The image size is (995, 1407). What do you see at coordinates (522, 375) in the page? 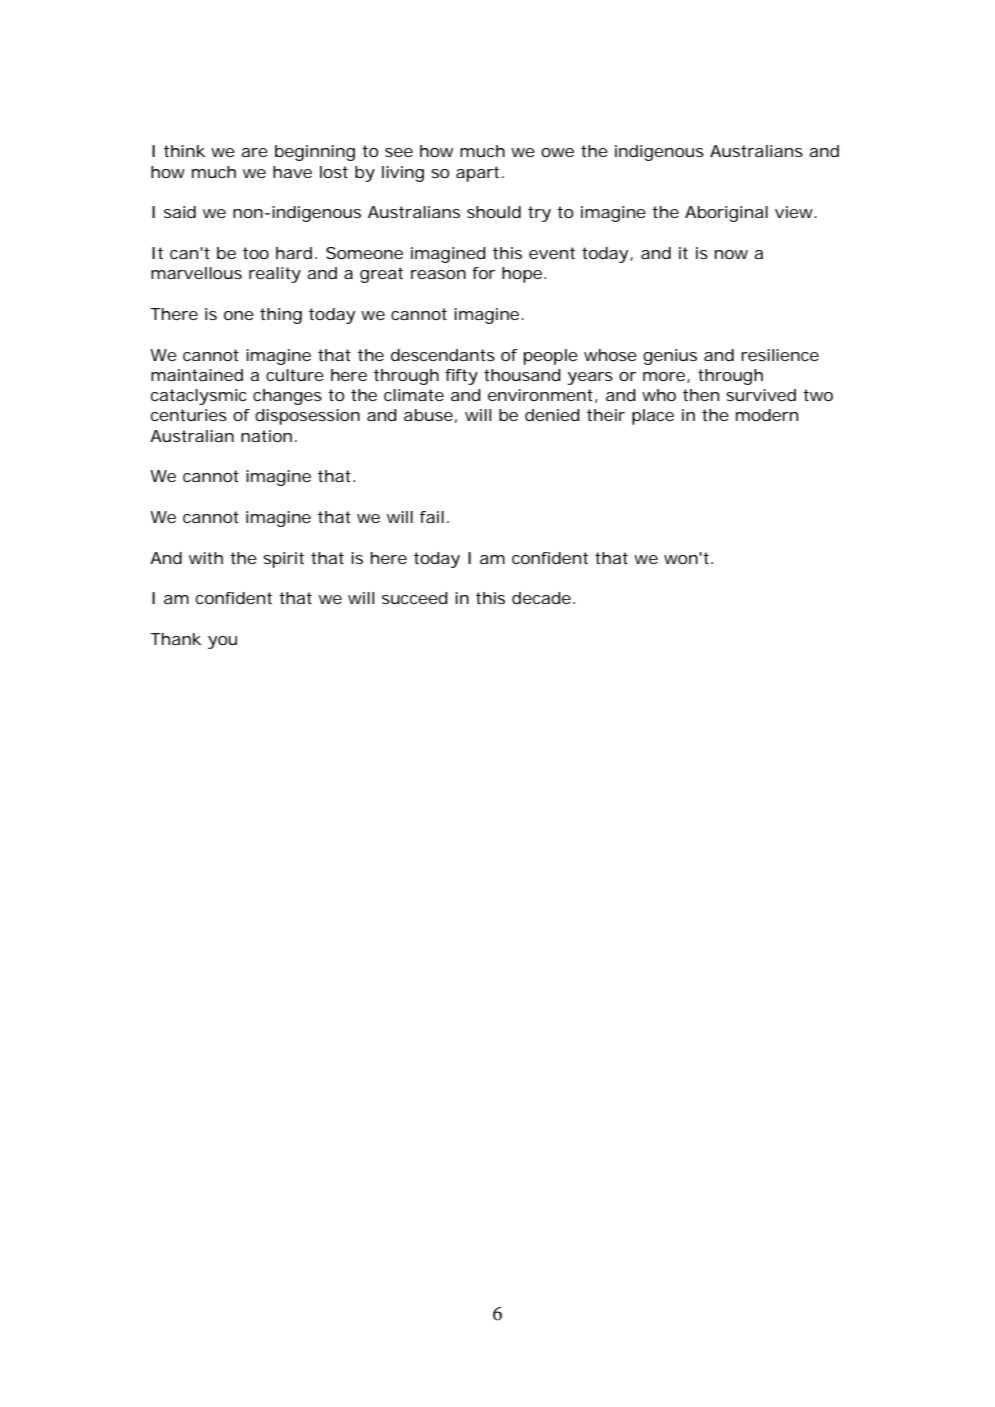
I see `thousand` at bounding box center [522, 375].
